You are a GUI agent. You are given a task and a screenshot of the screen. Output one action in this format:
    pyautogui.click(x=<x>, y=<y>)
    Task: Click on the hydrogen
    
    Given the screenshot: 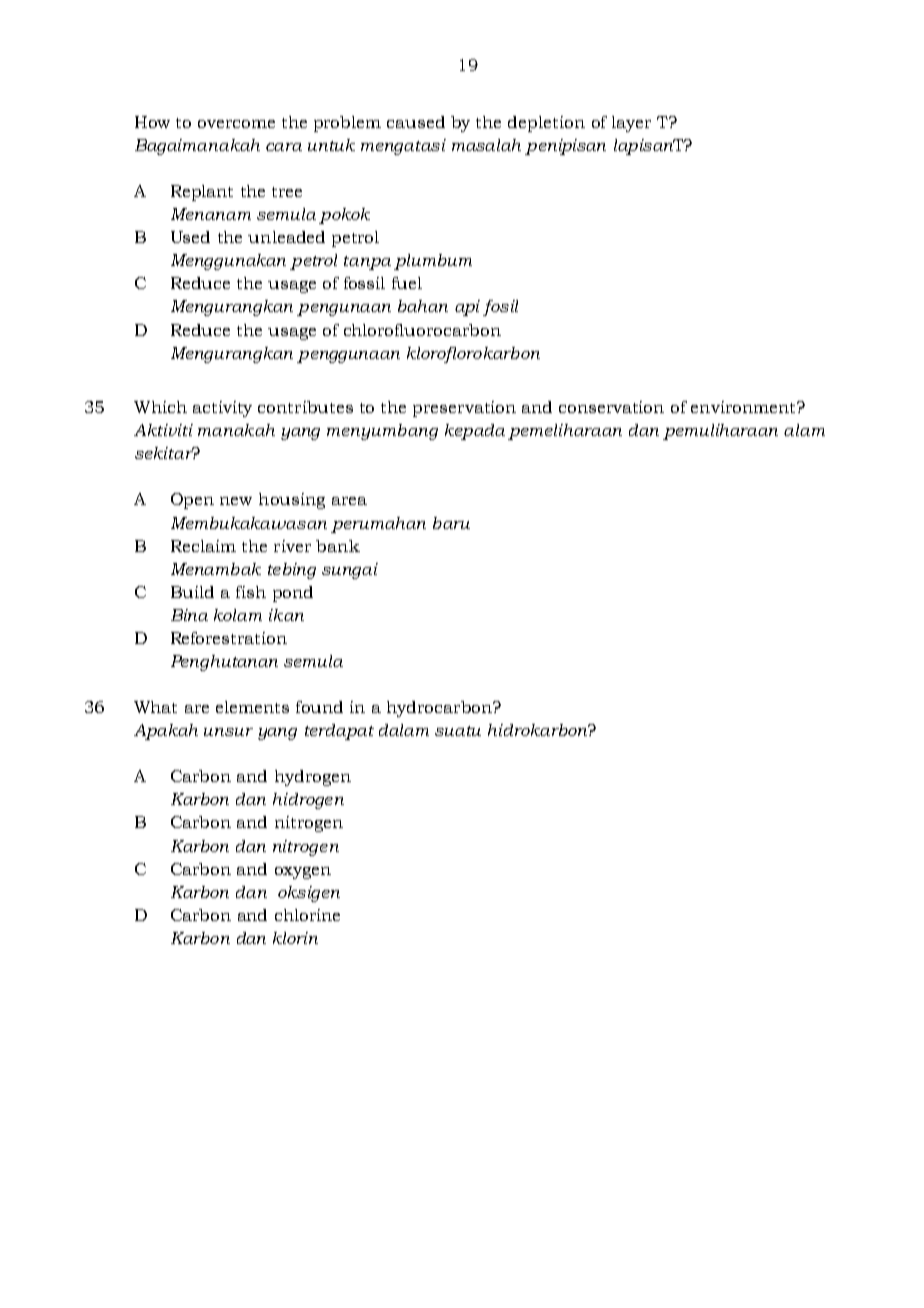 What is the action you would take?
    pyautogui.click(x=313, y=778)
